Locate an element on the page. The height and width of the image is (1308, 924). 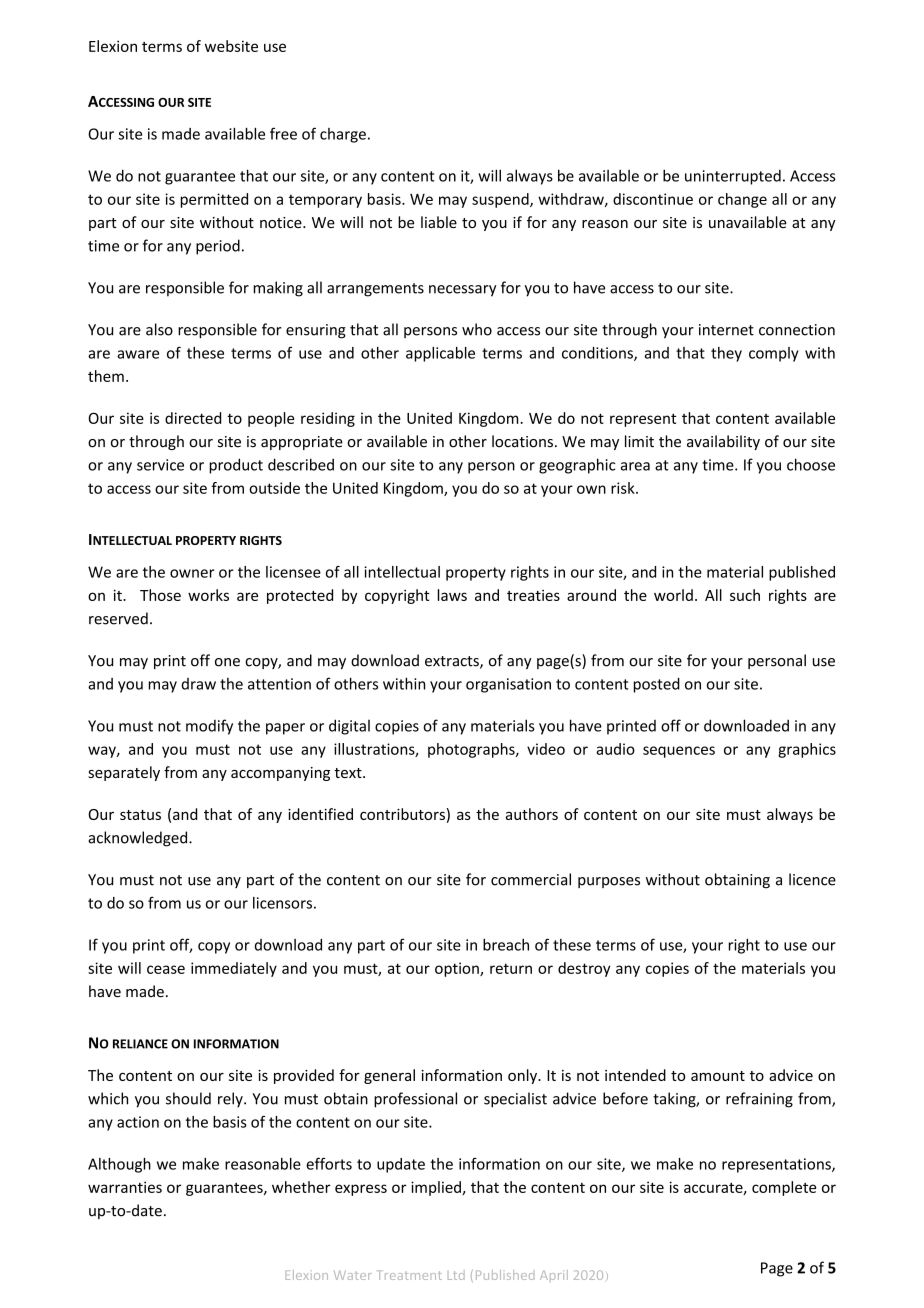
uninterrupted is located at coordinates (733, 177).
